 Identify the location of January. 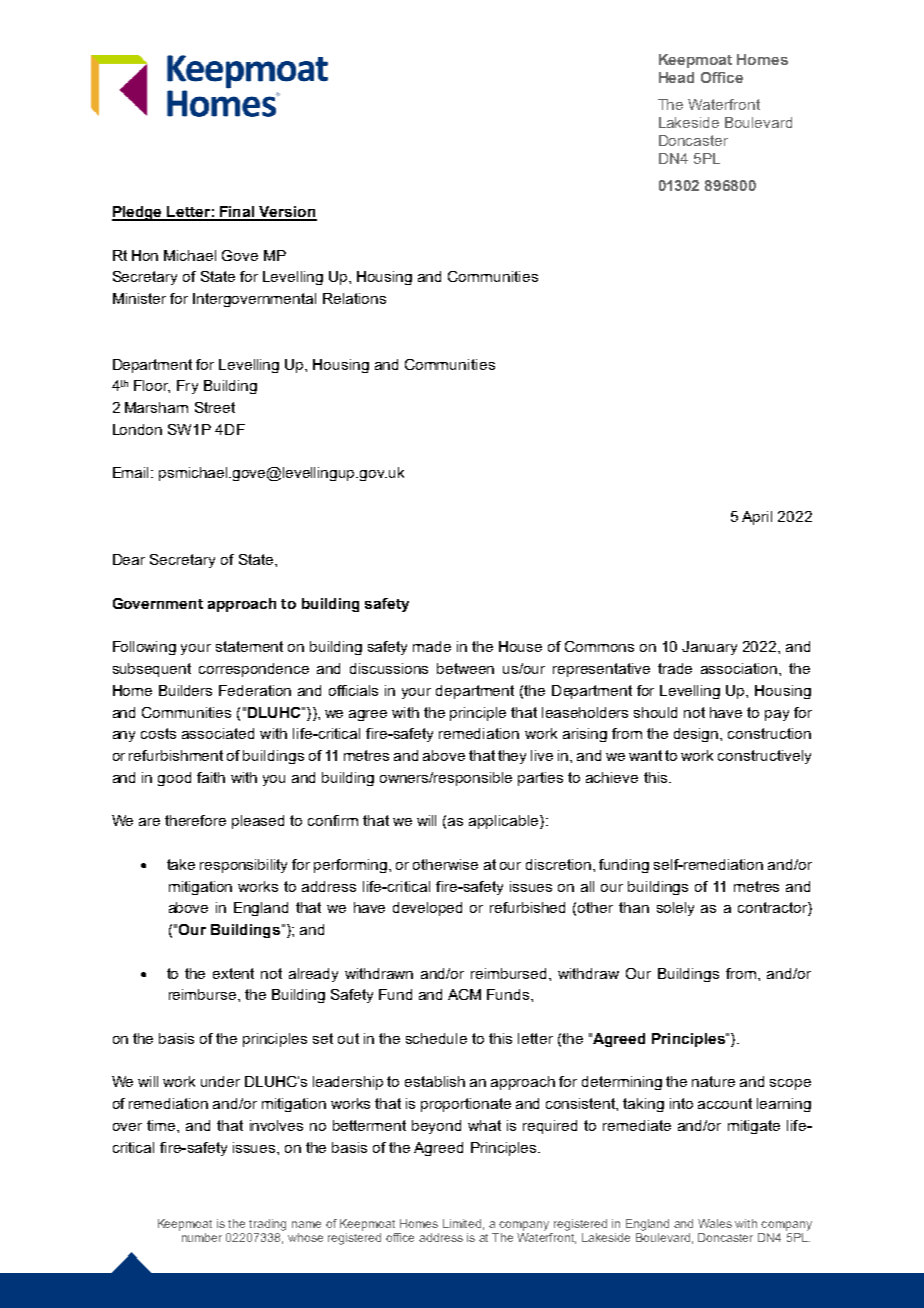
(709, 648).
